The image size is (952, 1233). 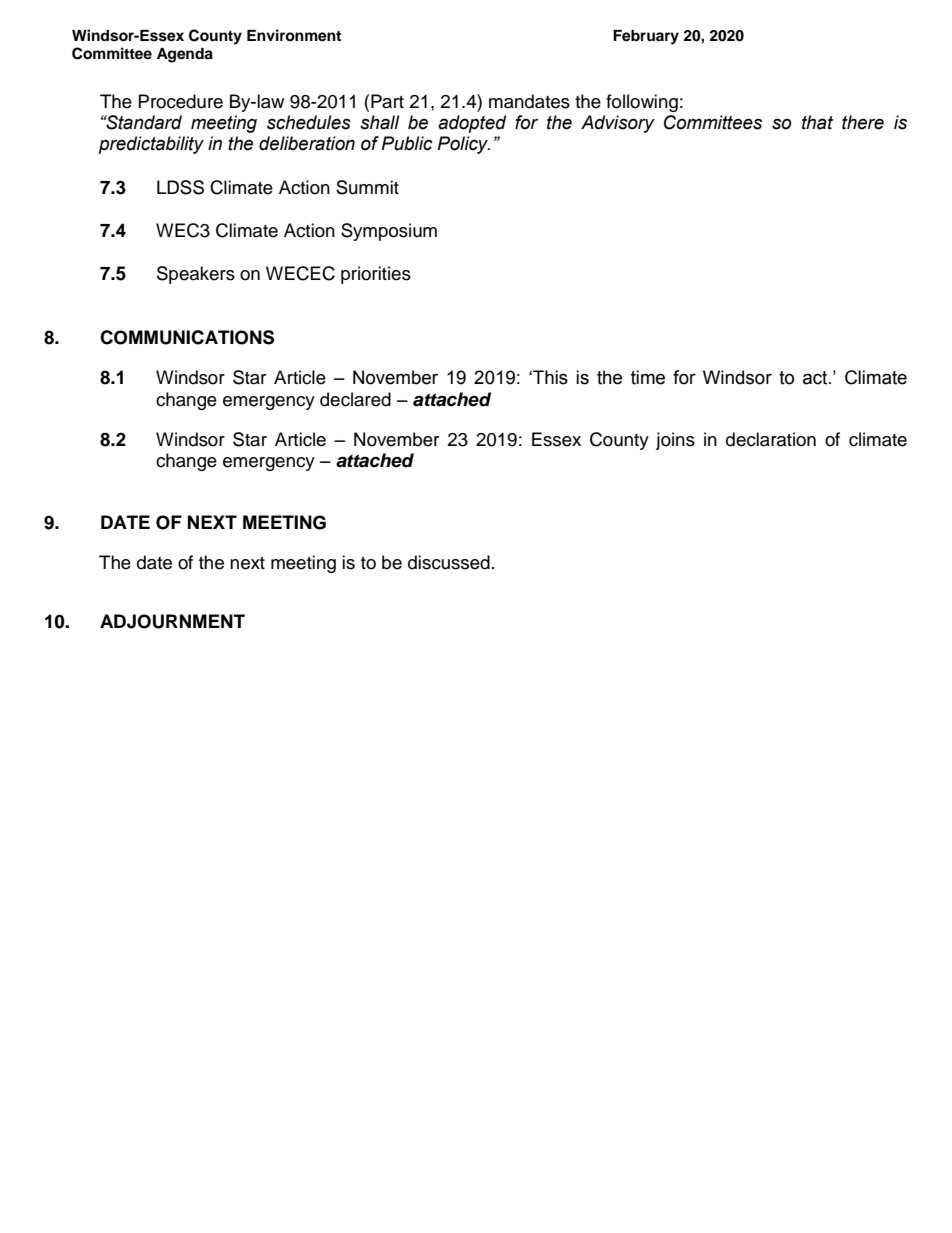 I want to click on that, so click(x=817, y=122).
